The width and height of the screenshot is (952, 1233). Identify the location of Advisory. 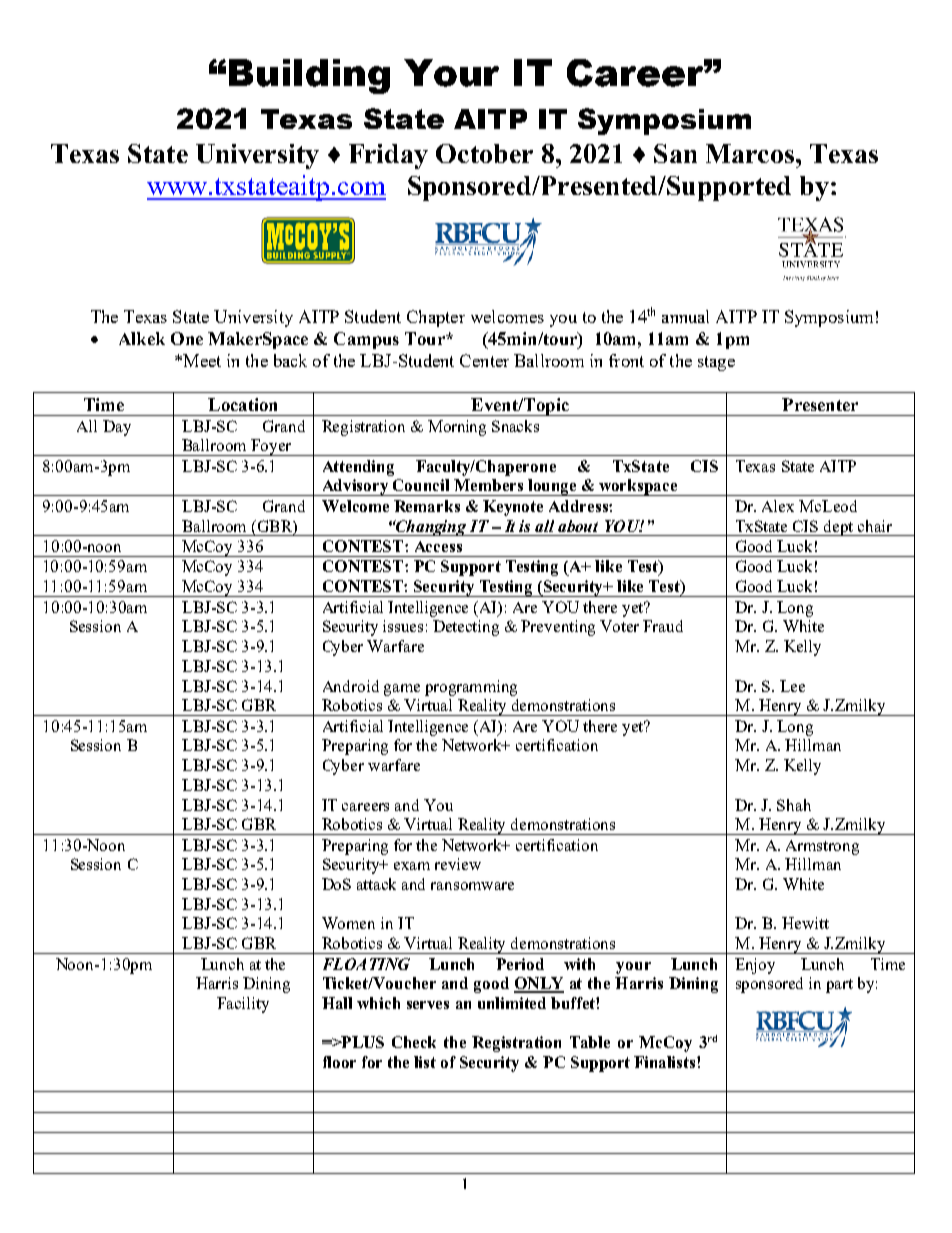
(355, 487).
